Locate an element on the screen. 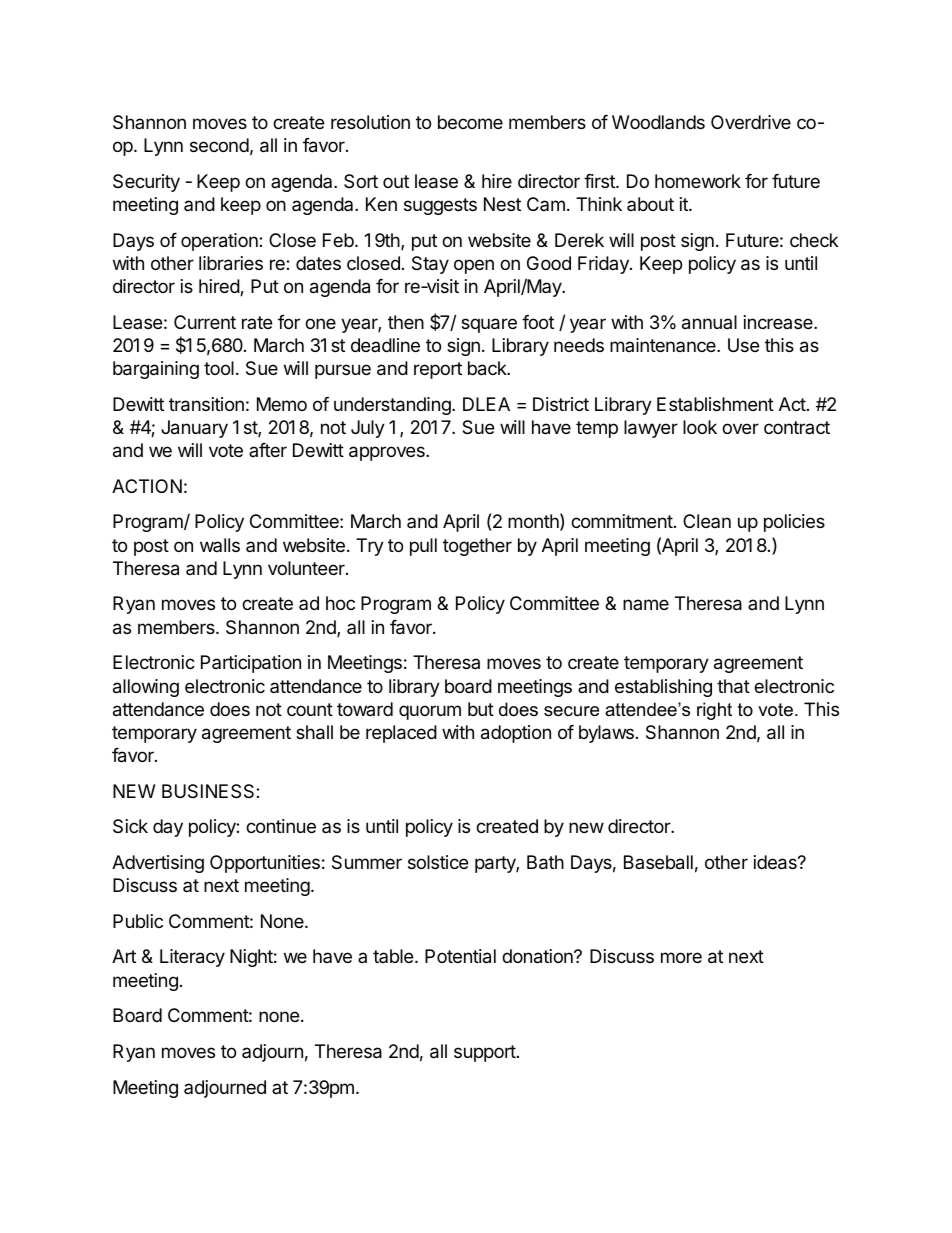 The width and height of the screenshot is (952, 1233). become is located at coordinates (470, 122).
